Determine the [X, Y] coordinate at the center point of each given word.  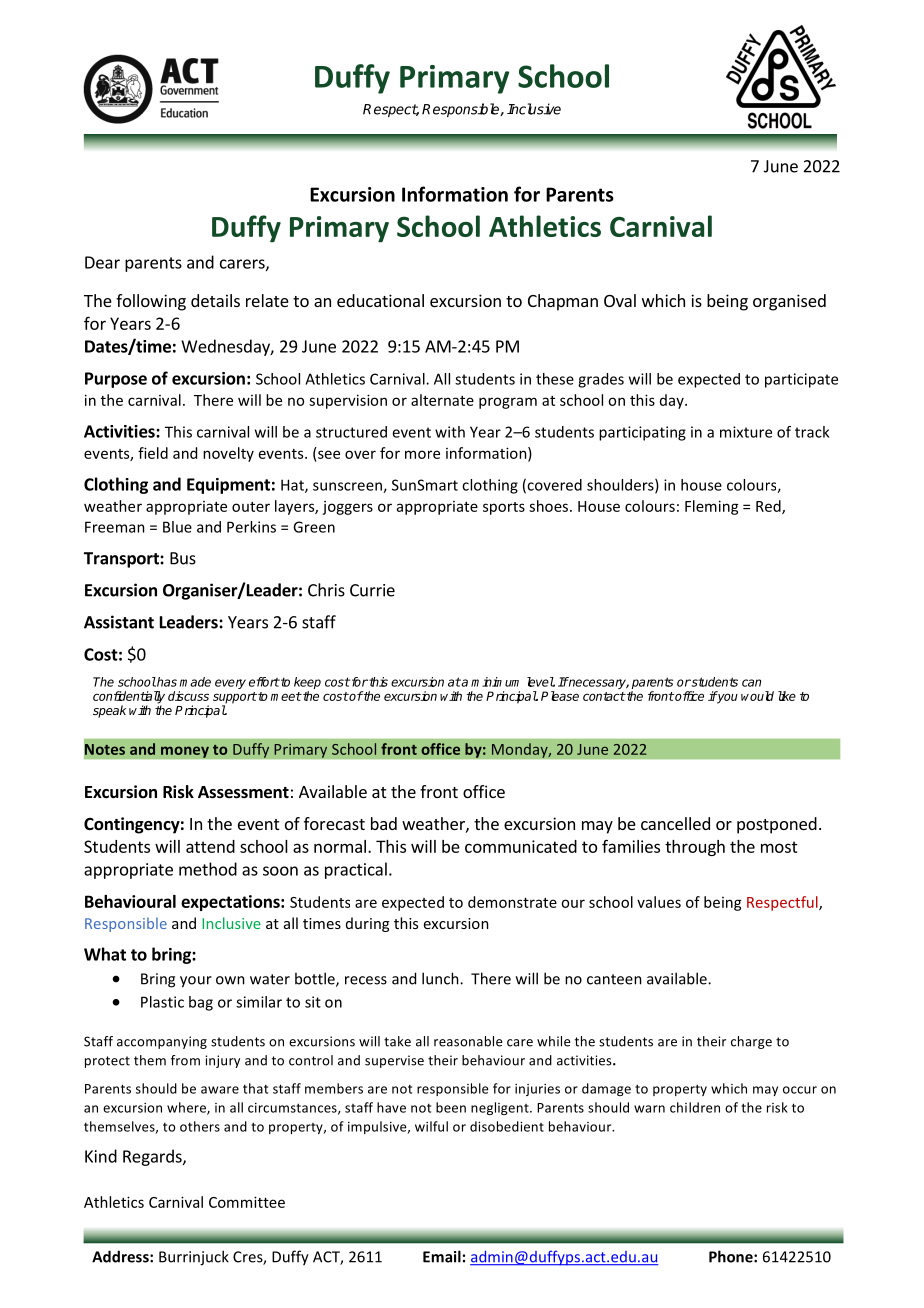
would [757, 696]
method [208, 869]
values [659, 902]
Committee [247, 1202]
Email [442, 1256]
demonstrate [512, 902]
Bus [183, 558]
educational [380, 300]
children [695, 1107]
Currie [372, 590]
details [215, 300]
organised [789, 302]
